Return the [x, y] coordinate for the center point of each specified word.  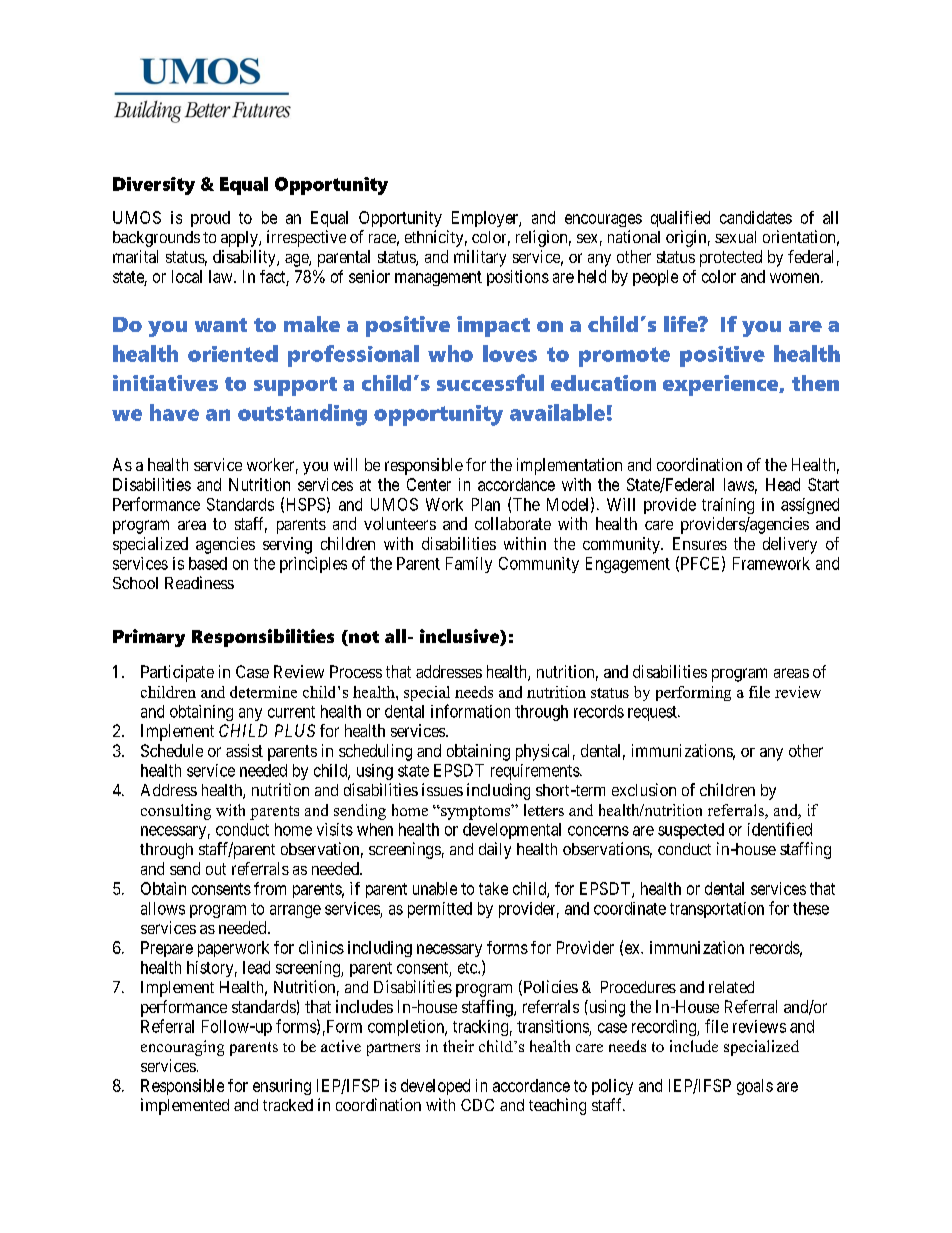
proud [210, 219]
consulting [176, 812]
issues [442, 789]
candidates [756, 217]
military [480, 258]
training [728, 506]
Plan [486, 504]
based [208, 563]
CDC [477, 1105]
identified [780, 829]
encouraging [182, 1048]
